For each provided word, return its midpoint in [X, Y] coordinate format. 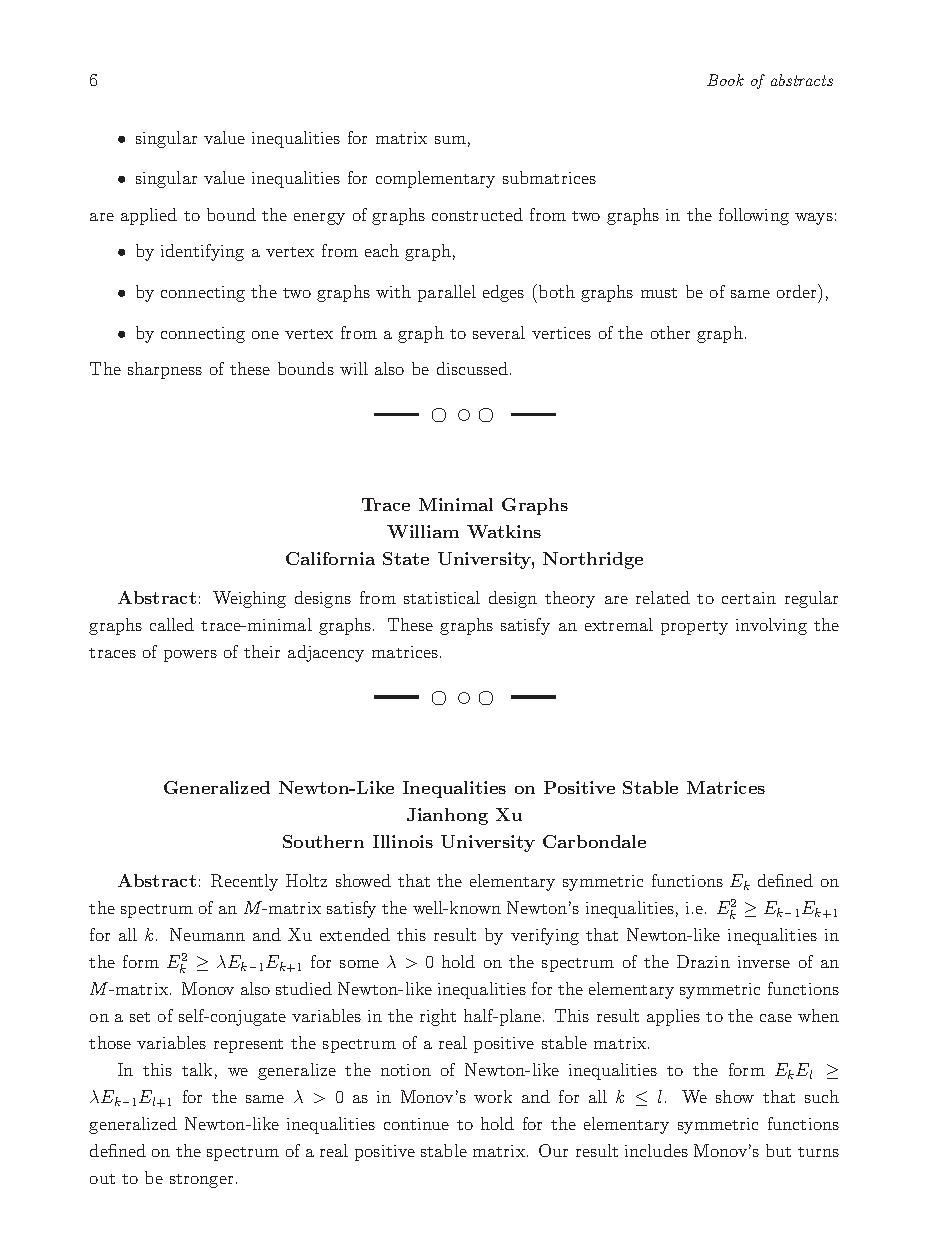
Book [725, 80]
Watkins [504, 531]
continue [416, 1124]
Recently [244, 882]
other [670, 332]
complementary [435, 179]
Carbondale [594, 841]
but [778, 1150]
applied [149, 216]
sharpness [165, 370]
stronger [201, 1181]
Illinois [403, 841]
